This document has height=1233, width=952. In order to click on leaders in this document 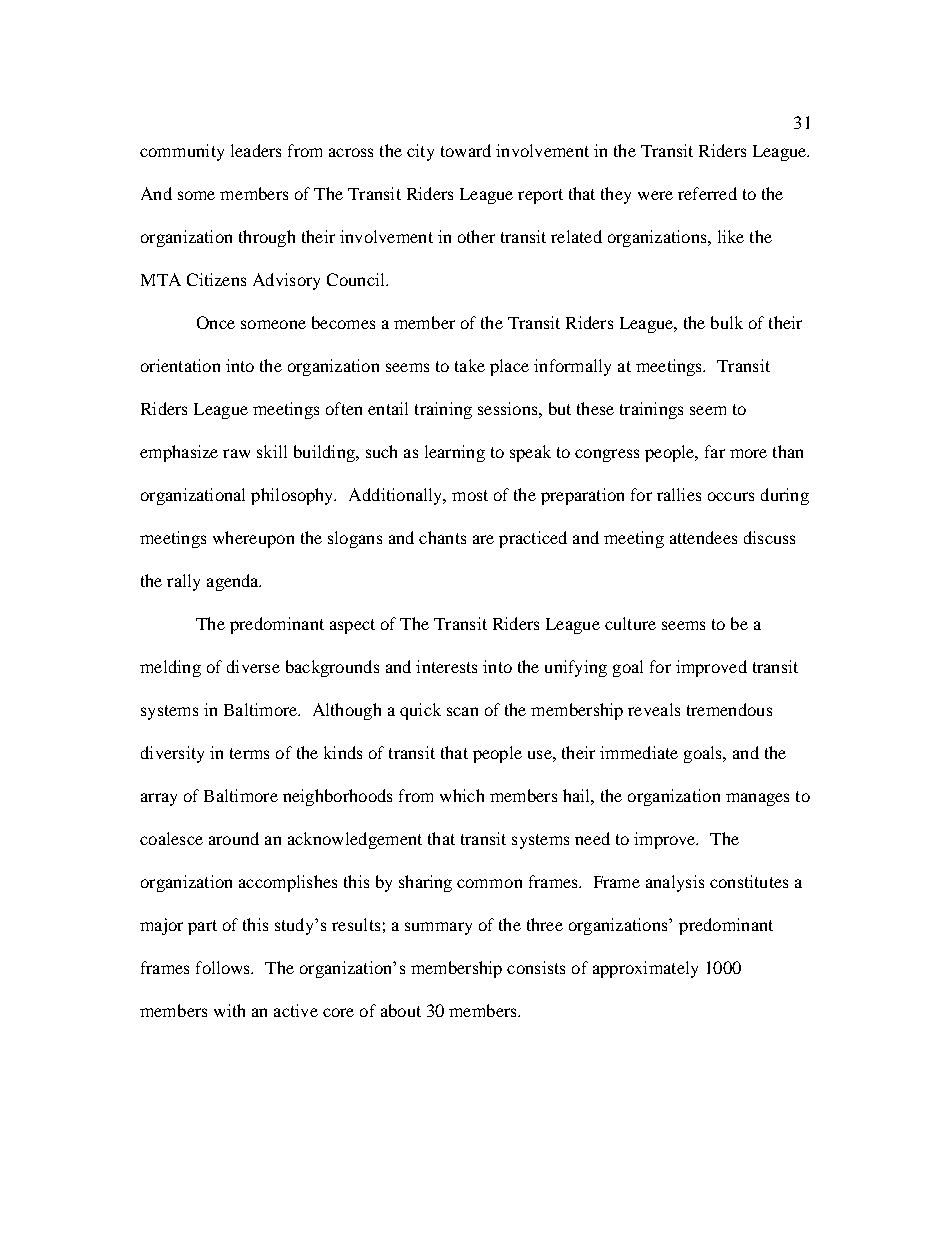, I will do `click(256, 150)`.
